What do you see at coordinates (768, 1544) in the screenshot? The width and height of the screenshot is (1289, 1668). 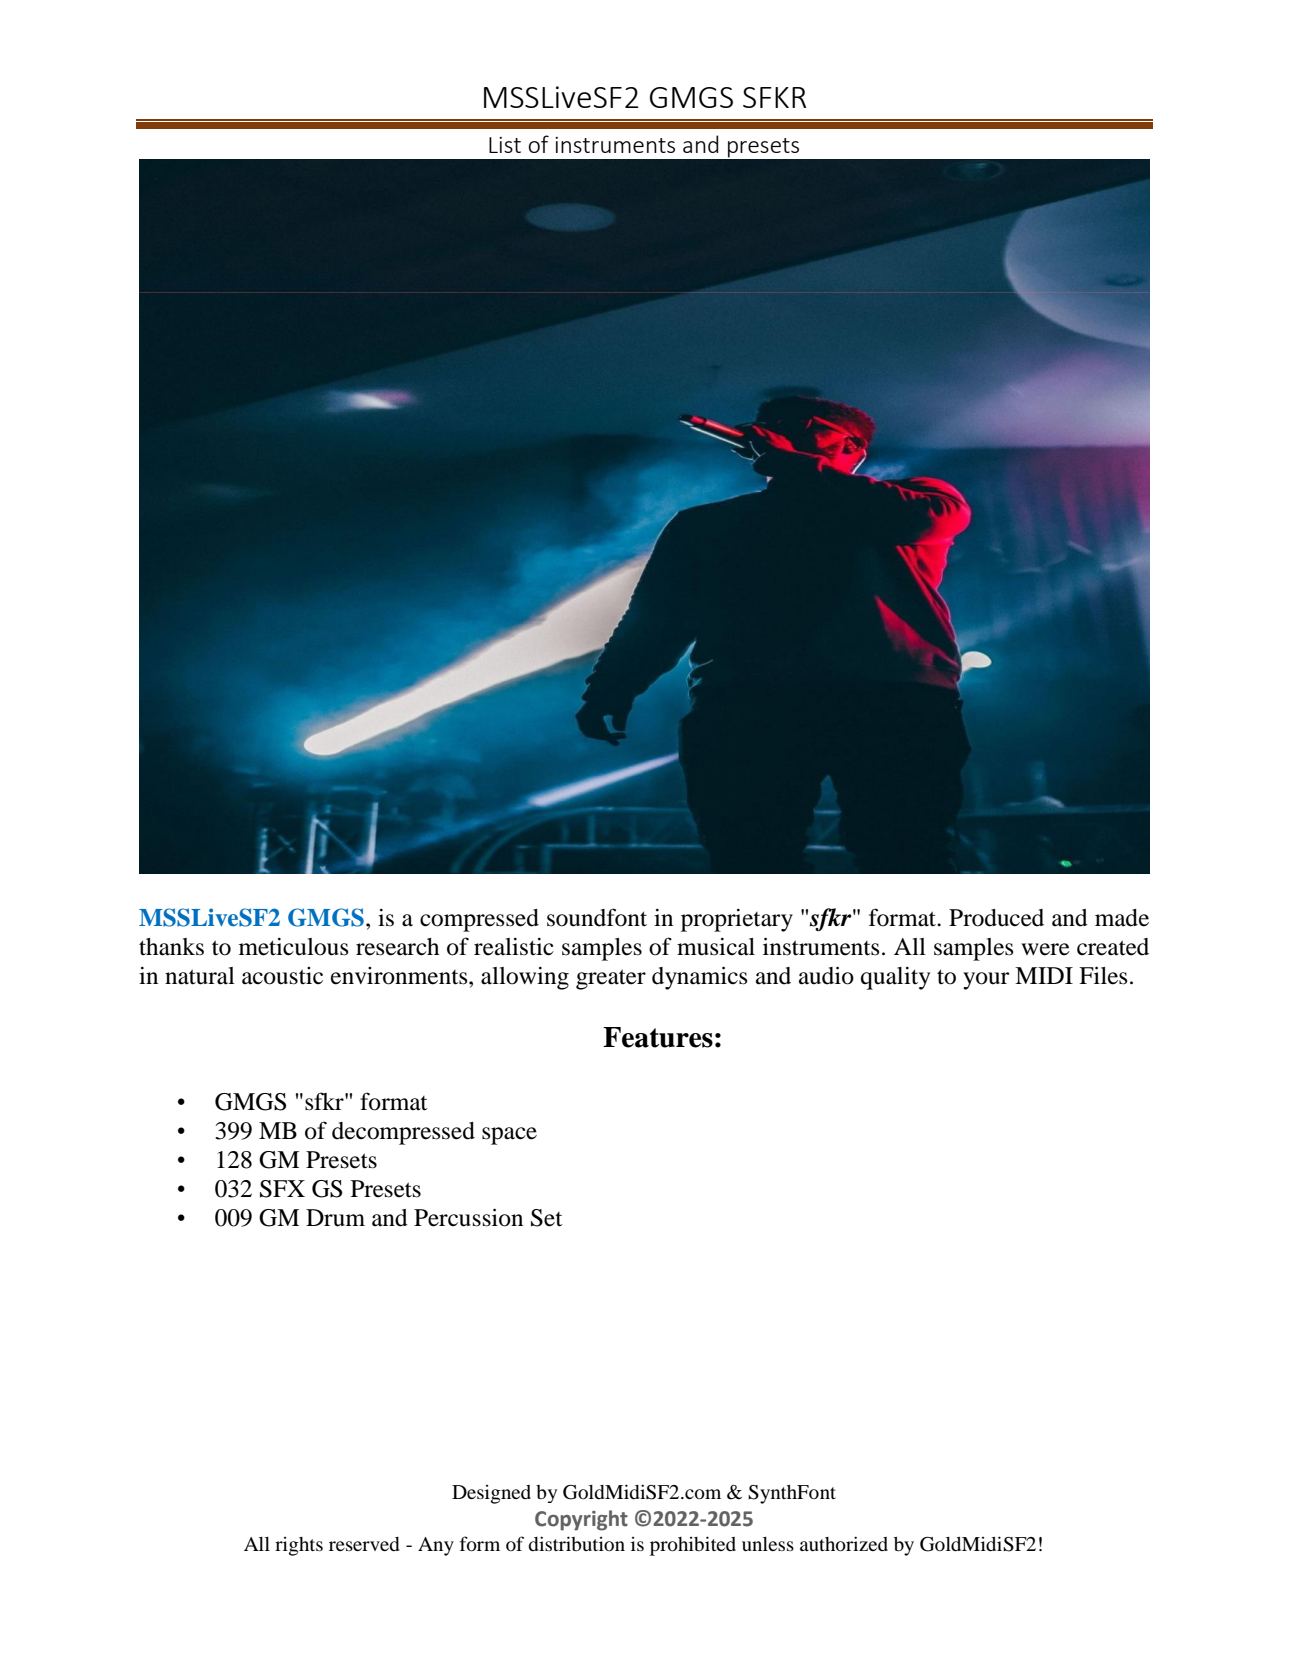 I see `unless` at bounding box center [768, 1544].
